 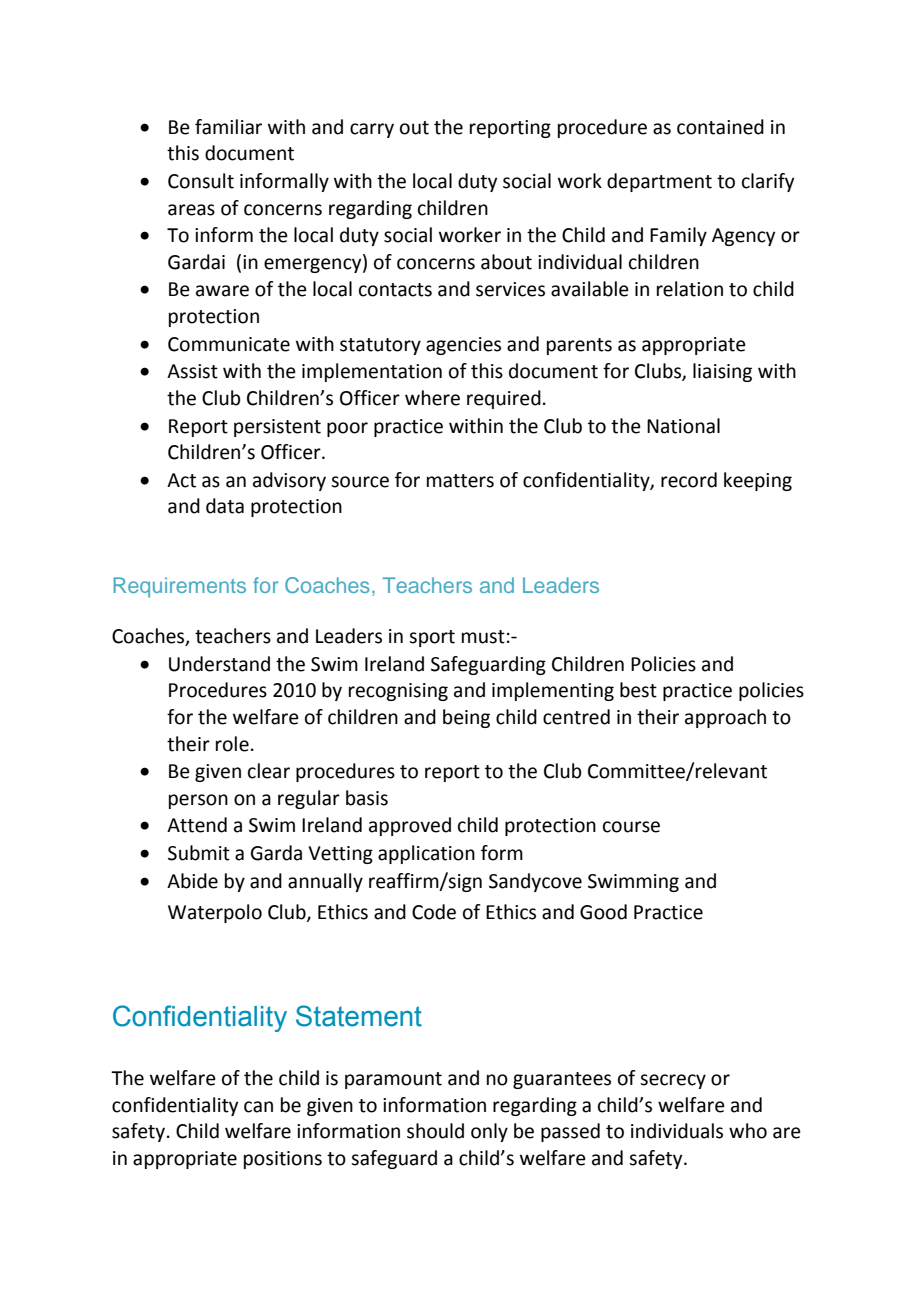 I want to click on only, so click(x=489, y=1132).
